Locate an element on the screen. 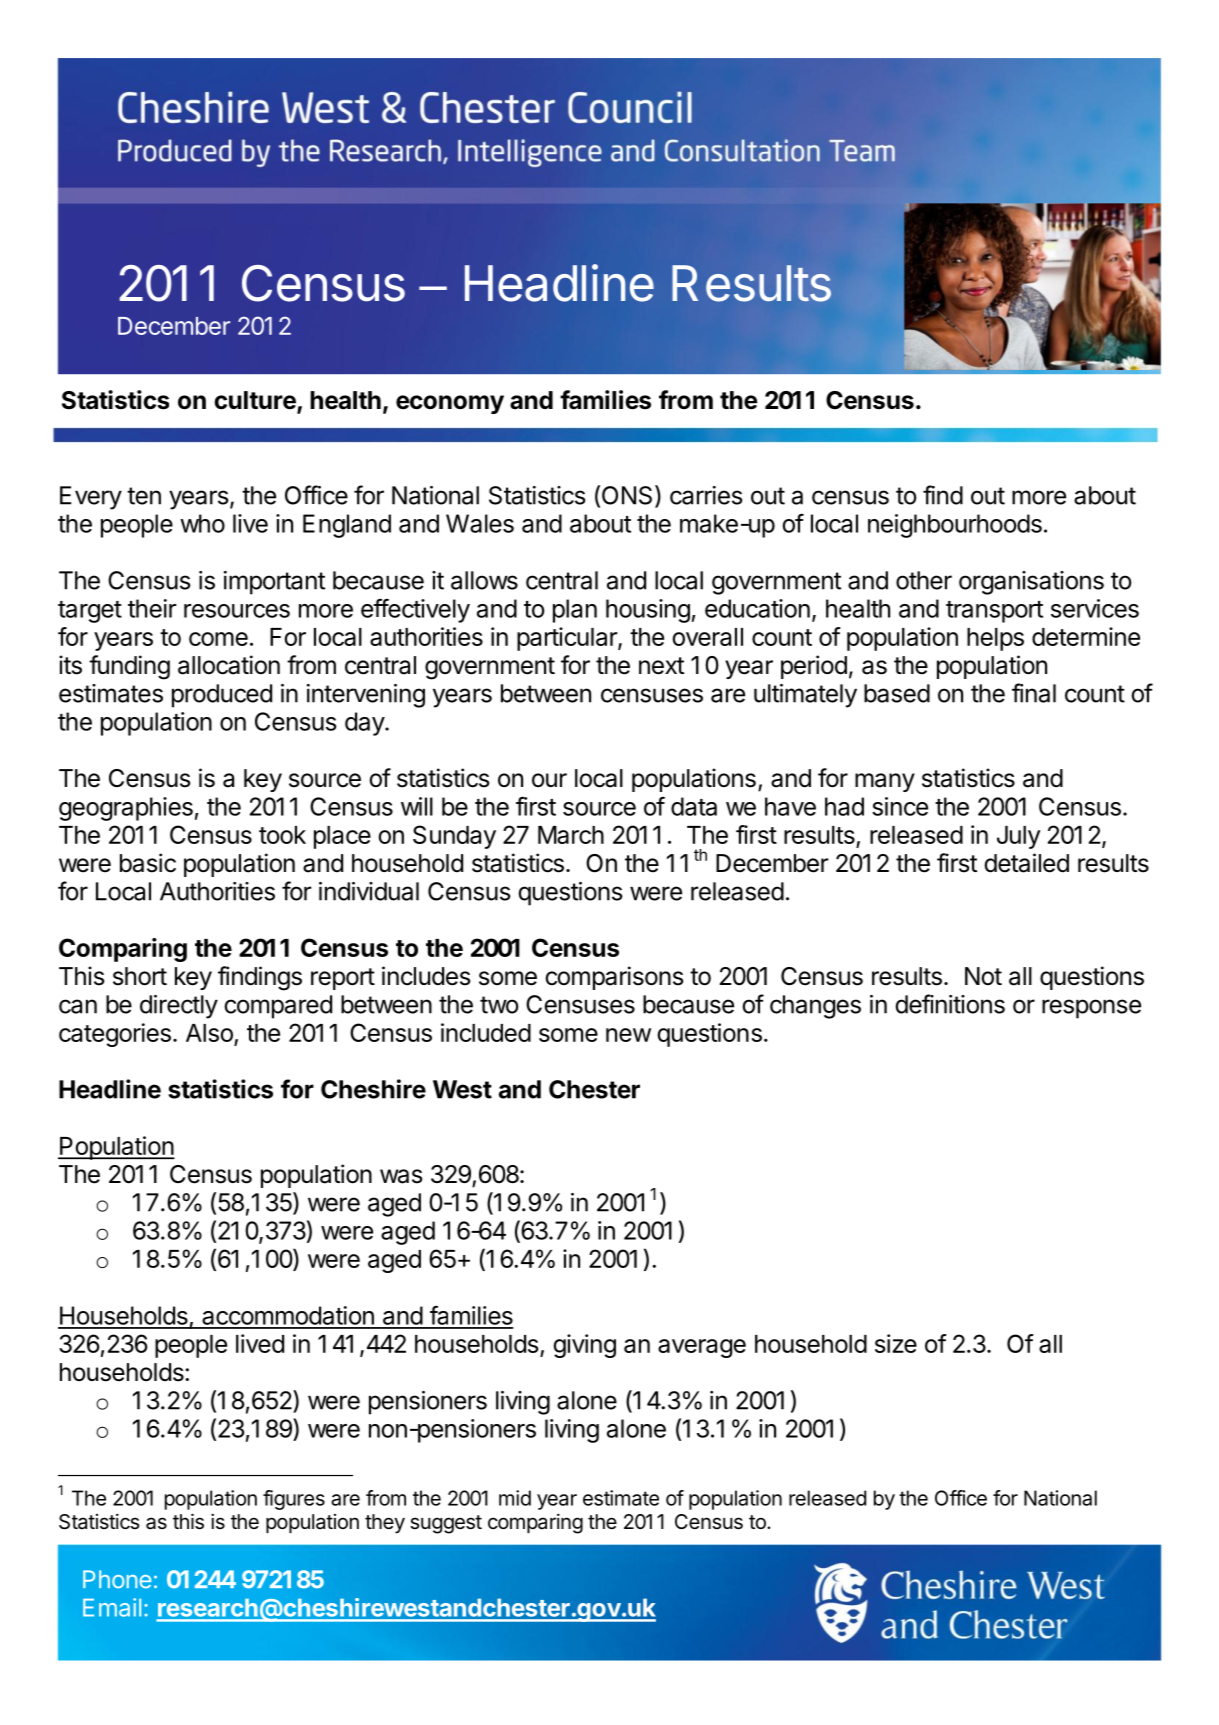 This screenshot has width=1219, height=1725. giving is located at coordinates (585, 1346).
